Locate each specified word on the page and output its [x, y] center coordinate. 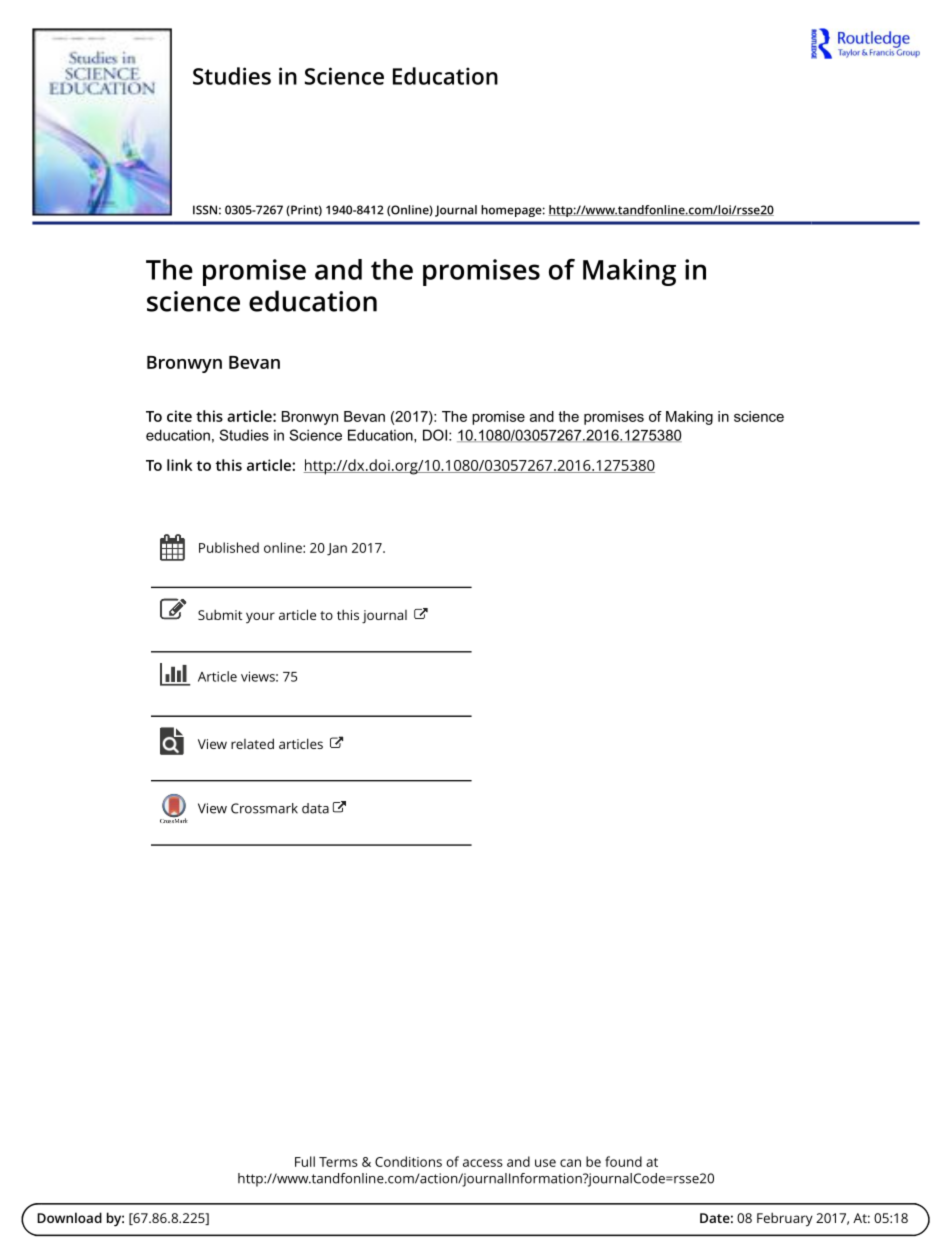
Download [69, 1217]
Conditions [408, 1161]
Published [229, 547]
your [260, 617]
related [252, 743]
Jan [337, 549]
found [623, 1161]
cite [179, 416]
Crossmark [264, 808]
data [315, 808]
